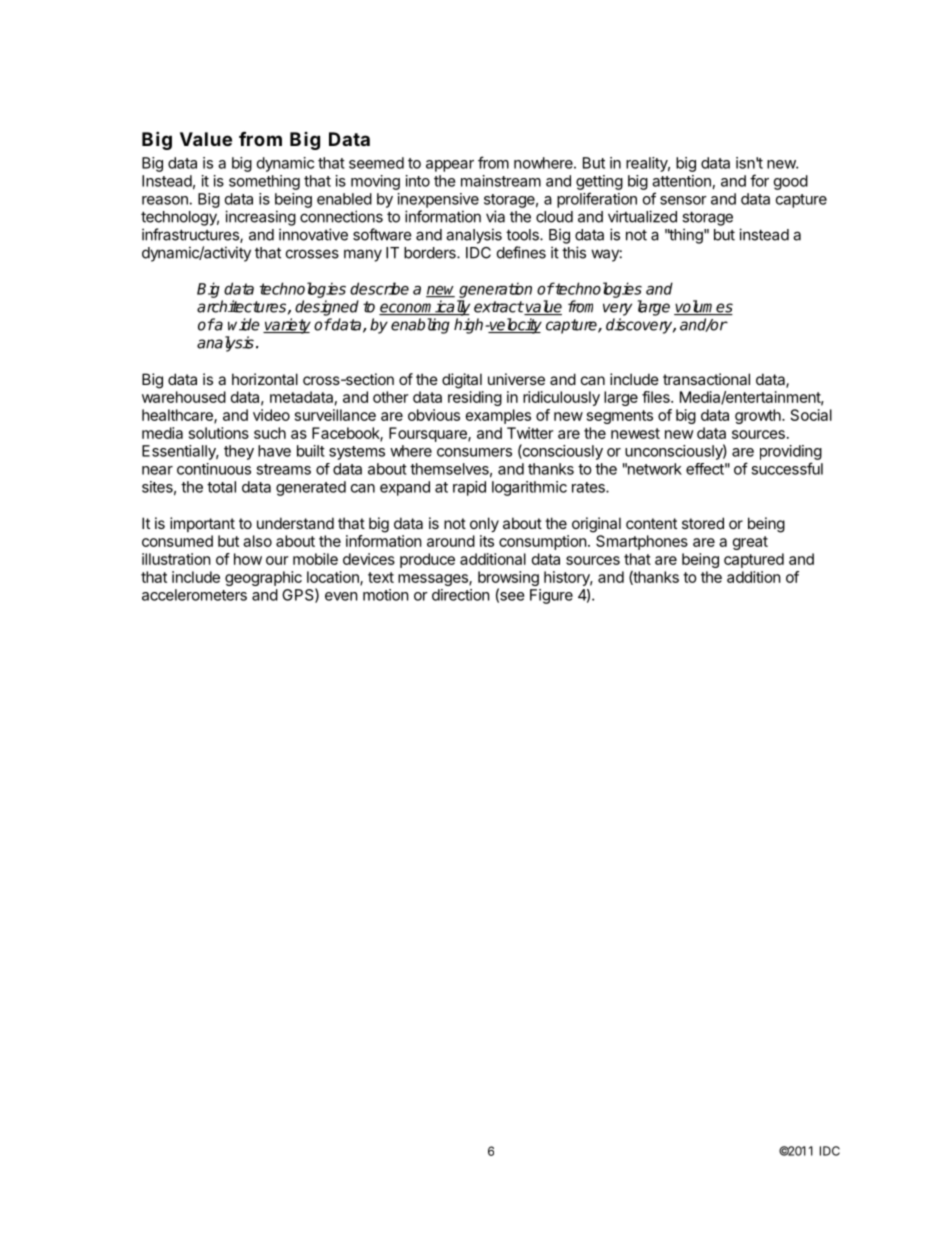 The image size is (952, 1233). I want to click on transactional, so click(706, 379).
